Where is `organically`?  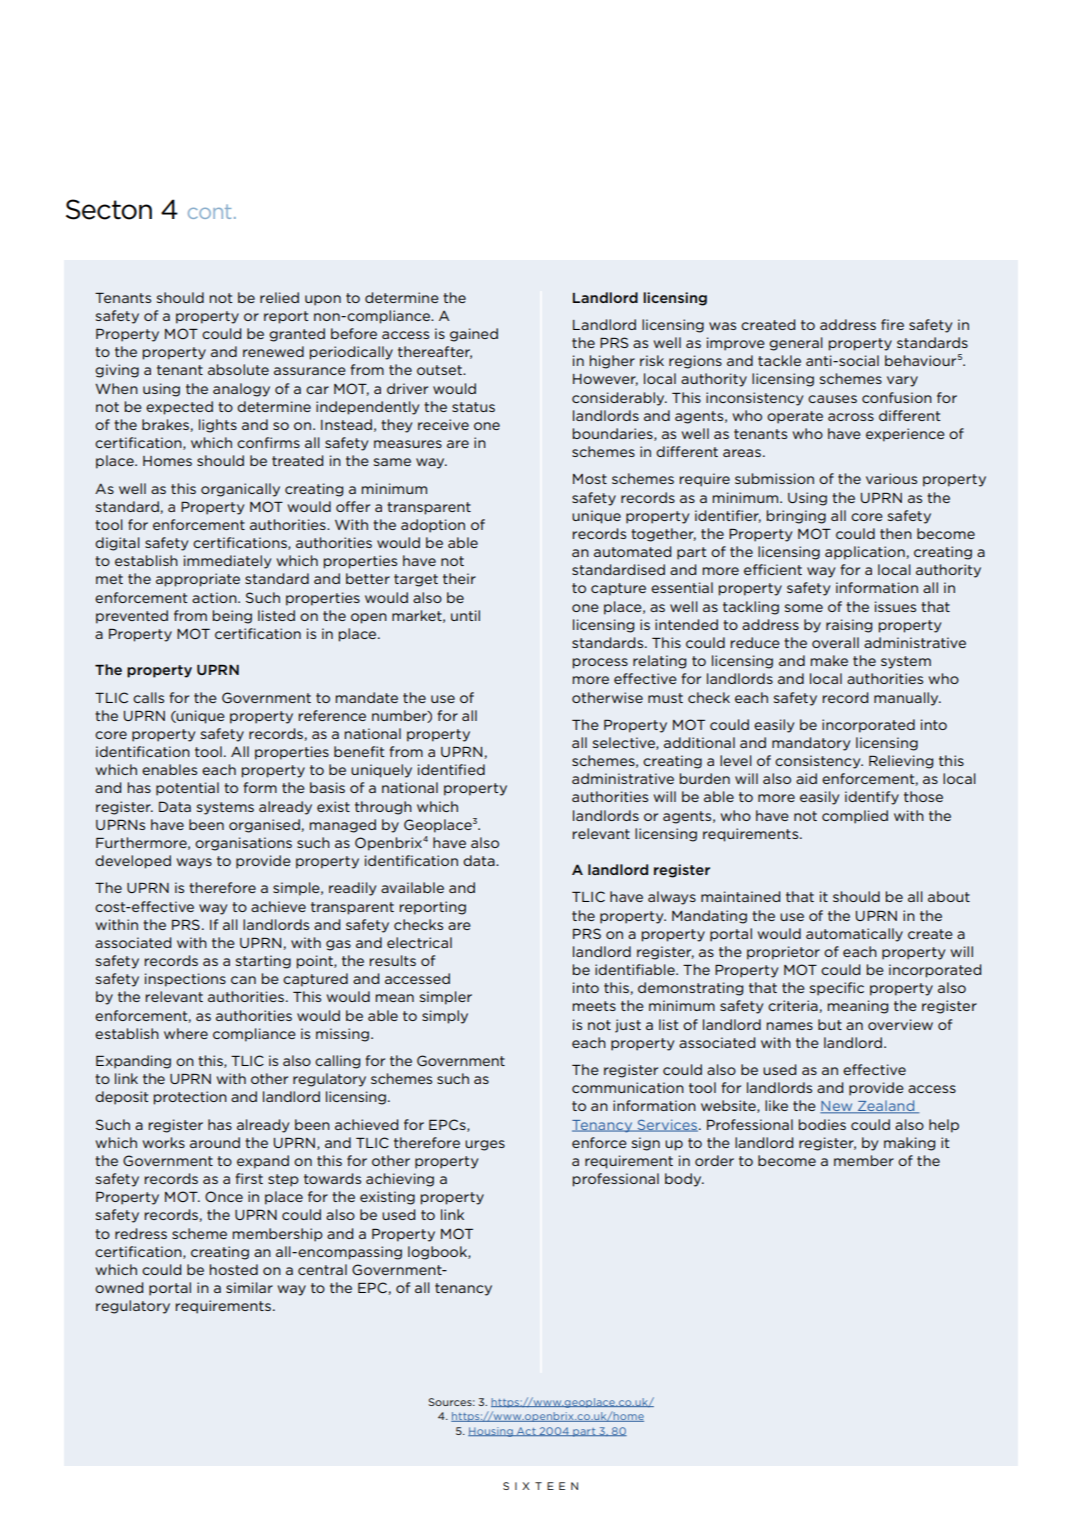
organically is located at coordinates (240, 490).
